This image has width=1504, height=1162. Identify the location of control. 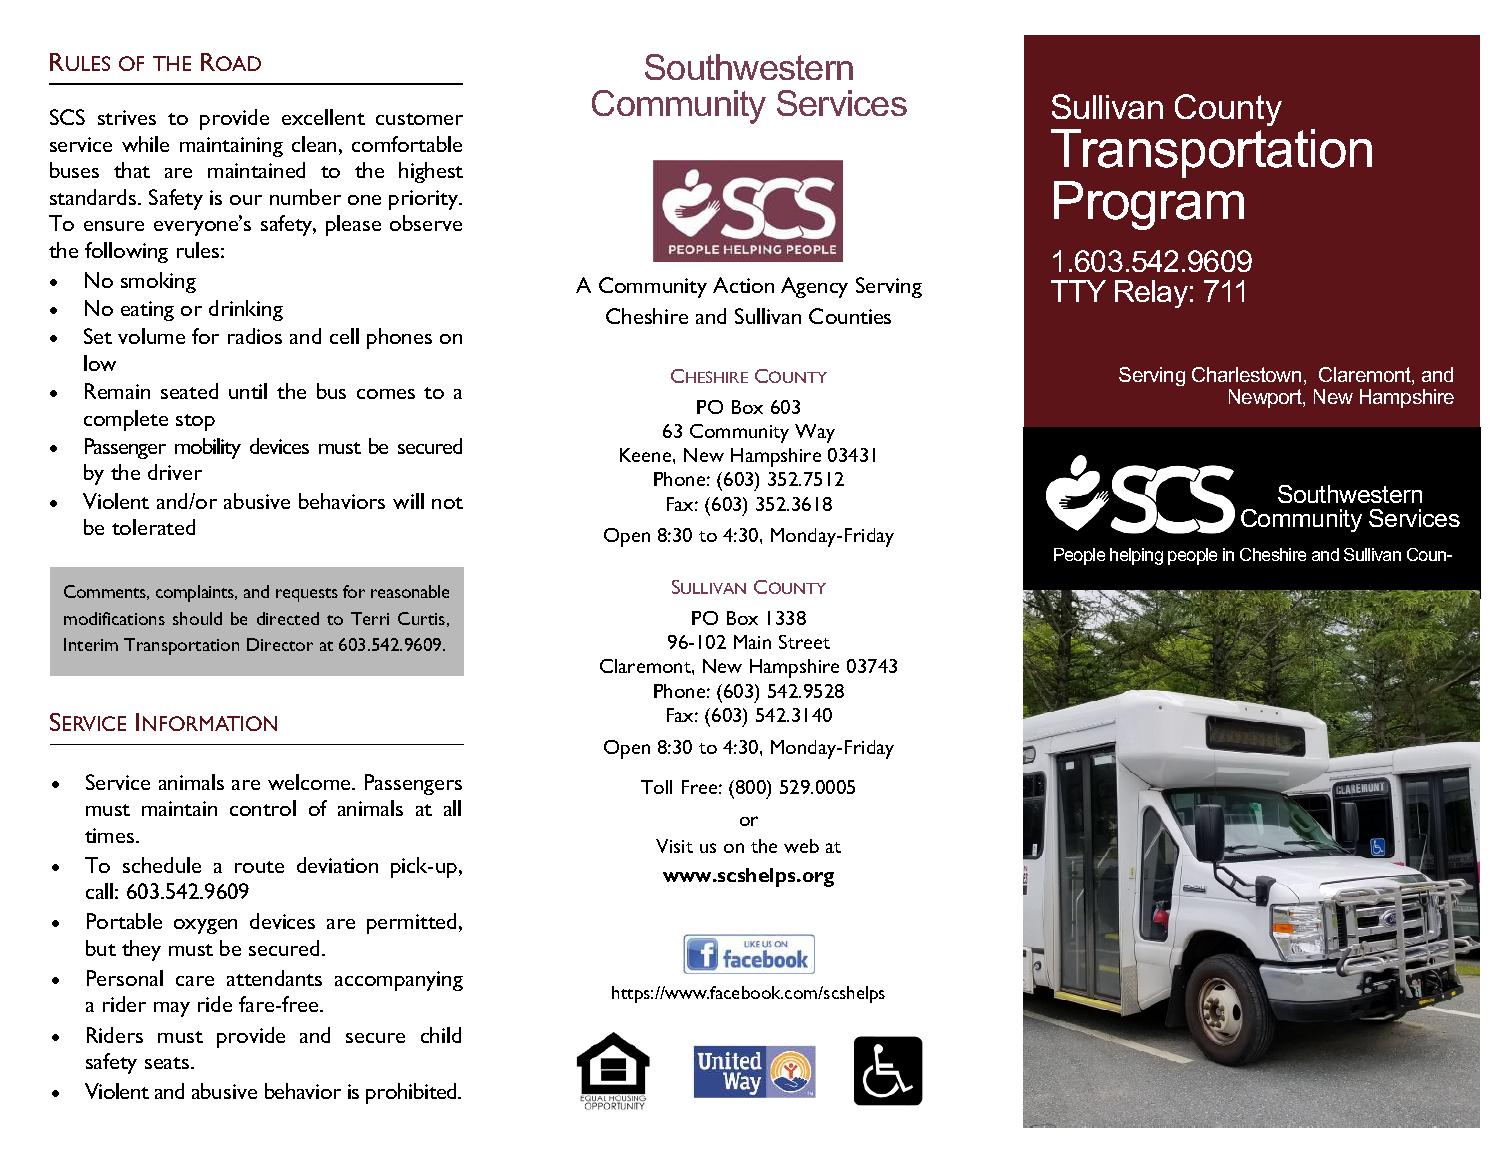
(263, 808).
